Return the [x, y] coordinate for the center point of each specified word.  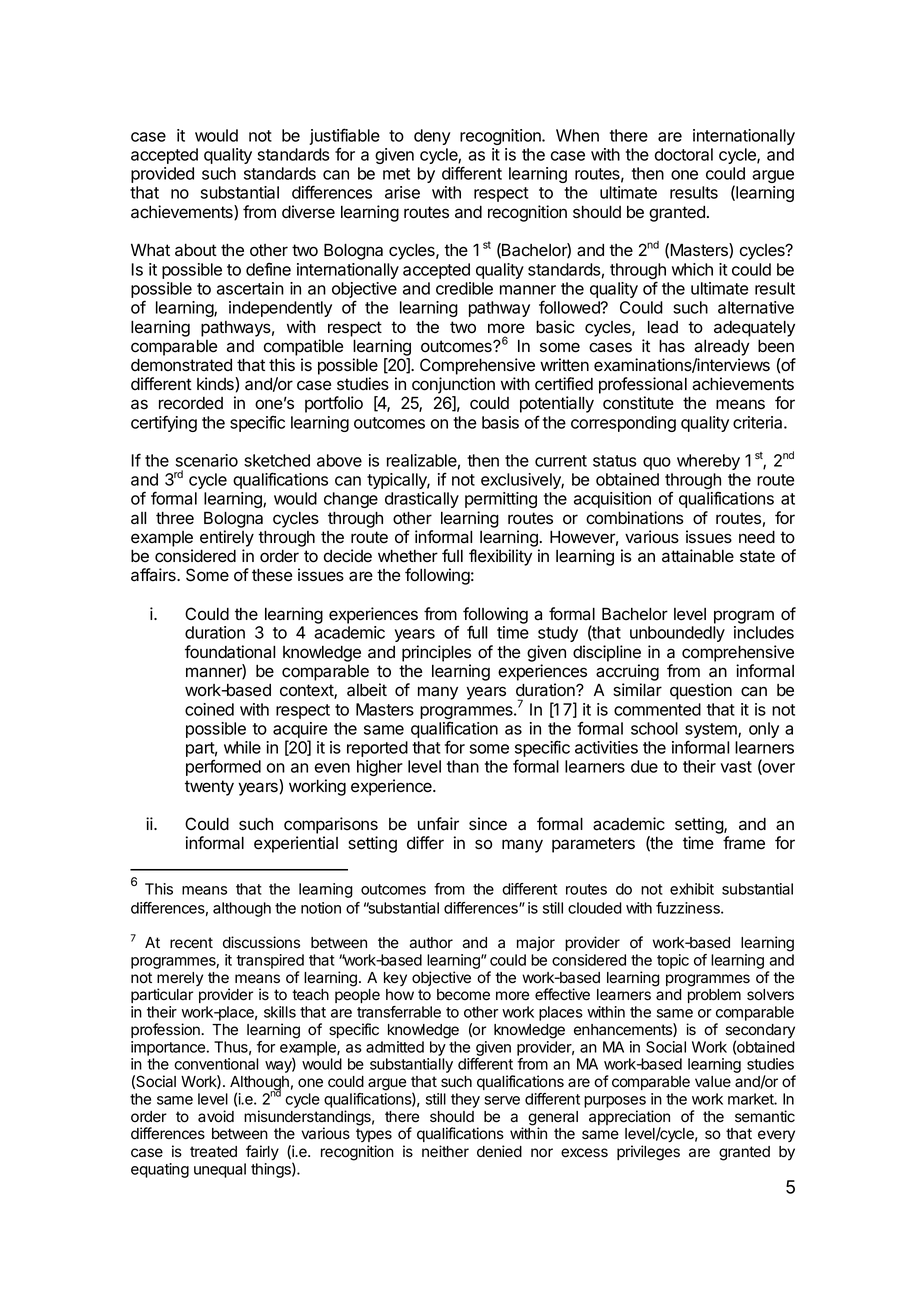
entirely [227, 538]
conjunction [453, 385]
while [242, 747]
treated [213, 1152]
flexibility [500, 557]
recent [191, 943]
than [463, 766]
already [722, 348]
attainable [698, 556]
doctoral [684, 154]
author [431, 943]
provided [162, 175]
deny [432, 137]
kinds [216, 384]
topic [673, 961]
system [712, 732]
